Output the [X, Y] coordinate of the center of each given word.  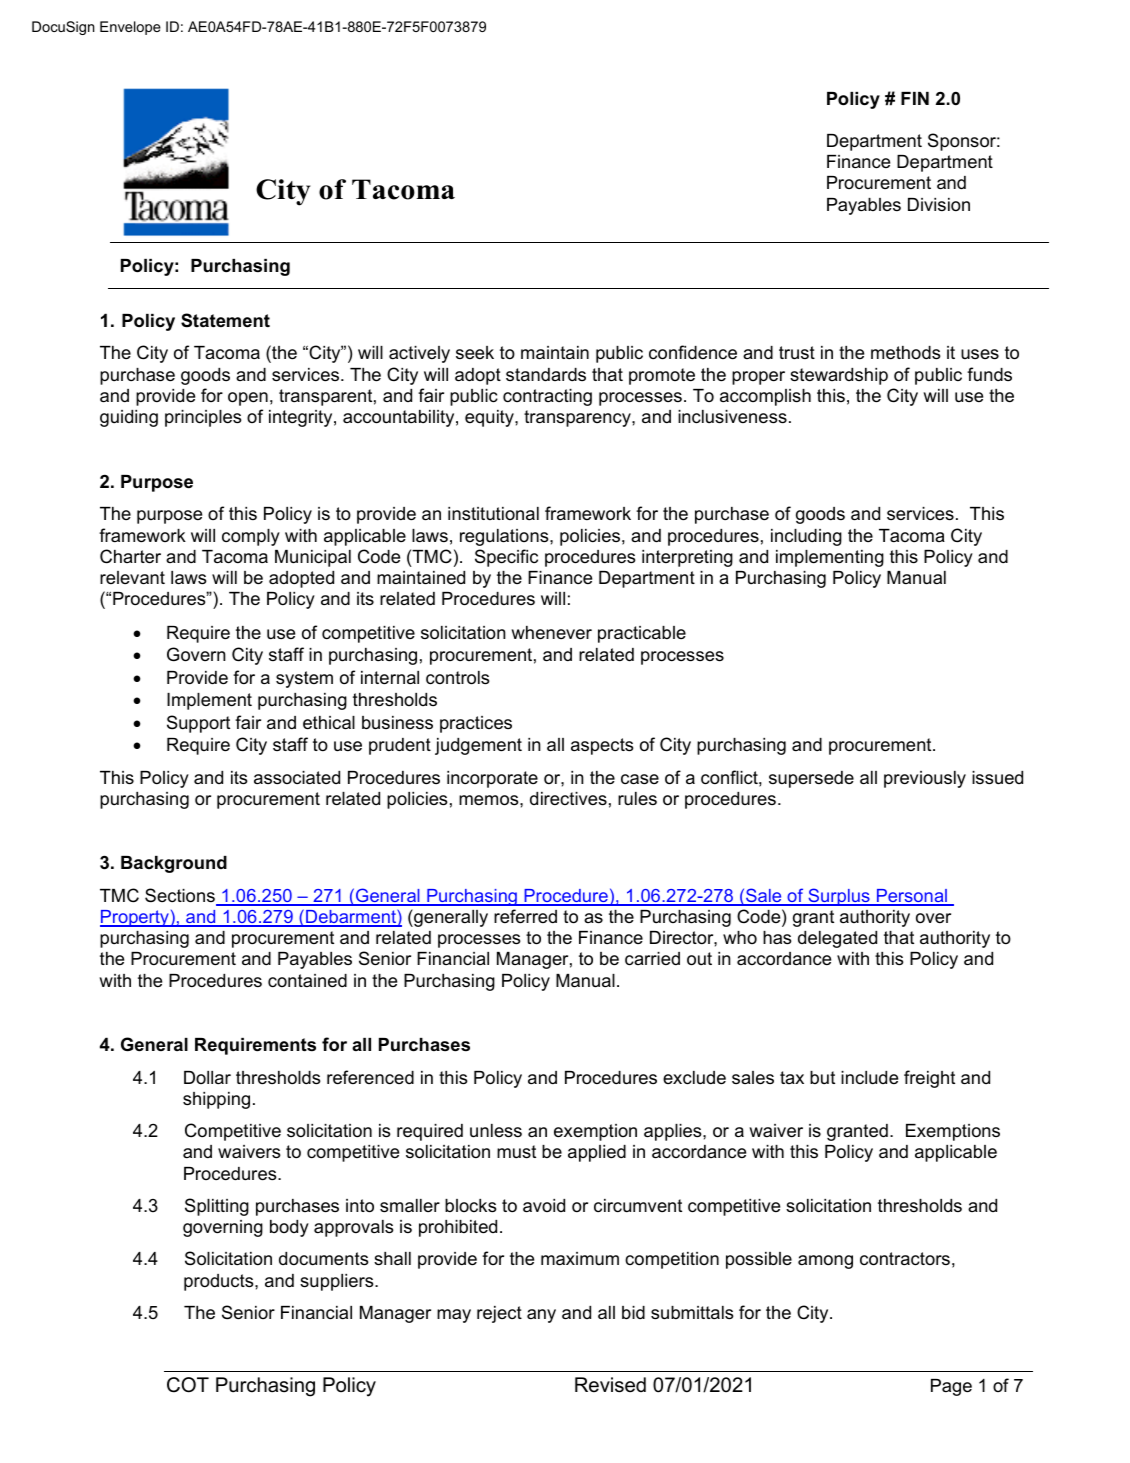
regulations [505, 537]
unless [496, 1131]
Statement [225, 320]
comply [251, 537]
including [806, 537]
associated [297, 778]
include [869, 1077]
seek [475, 352]
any [541, 1316]
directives [568, 798]
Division [939, 204]
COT [188, 1385]
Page [951, 1387]
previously [925, 779]
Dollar [207, 1077]
